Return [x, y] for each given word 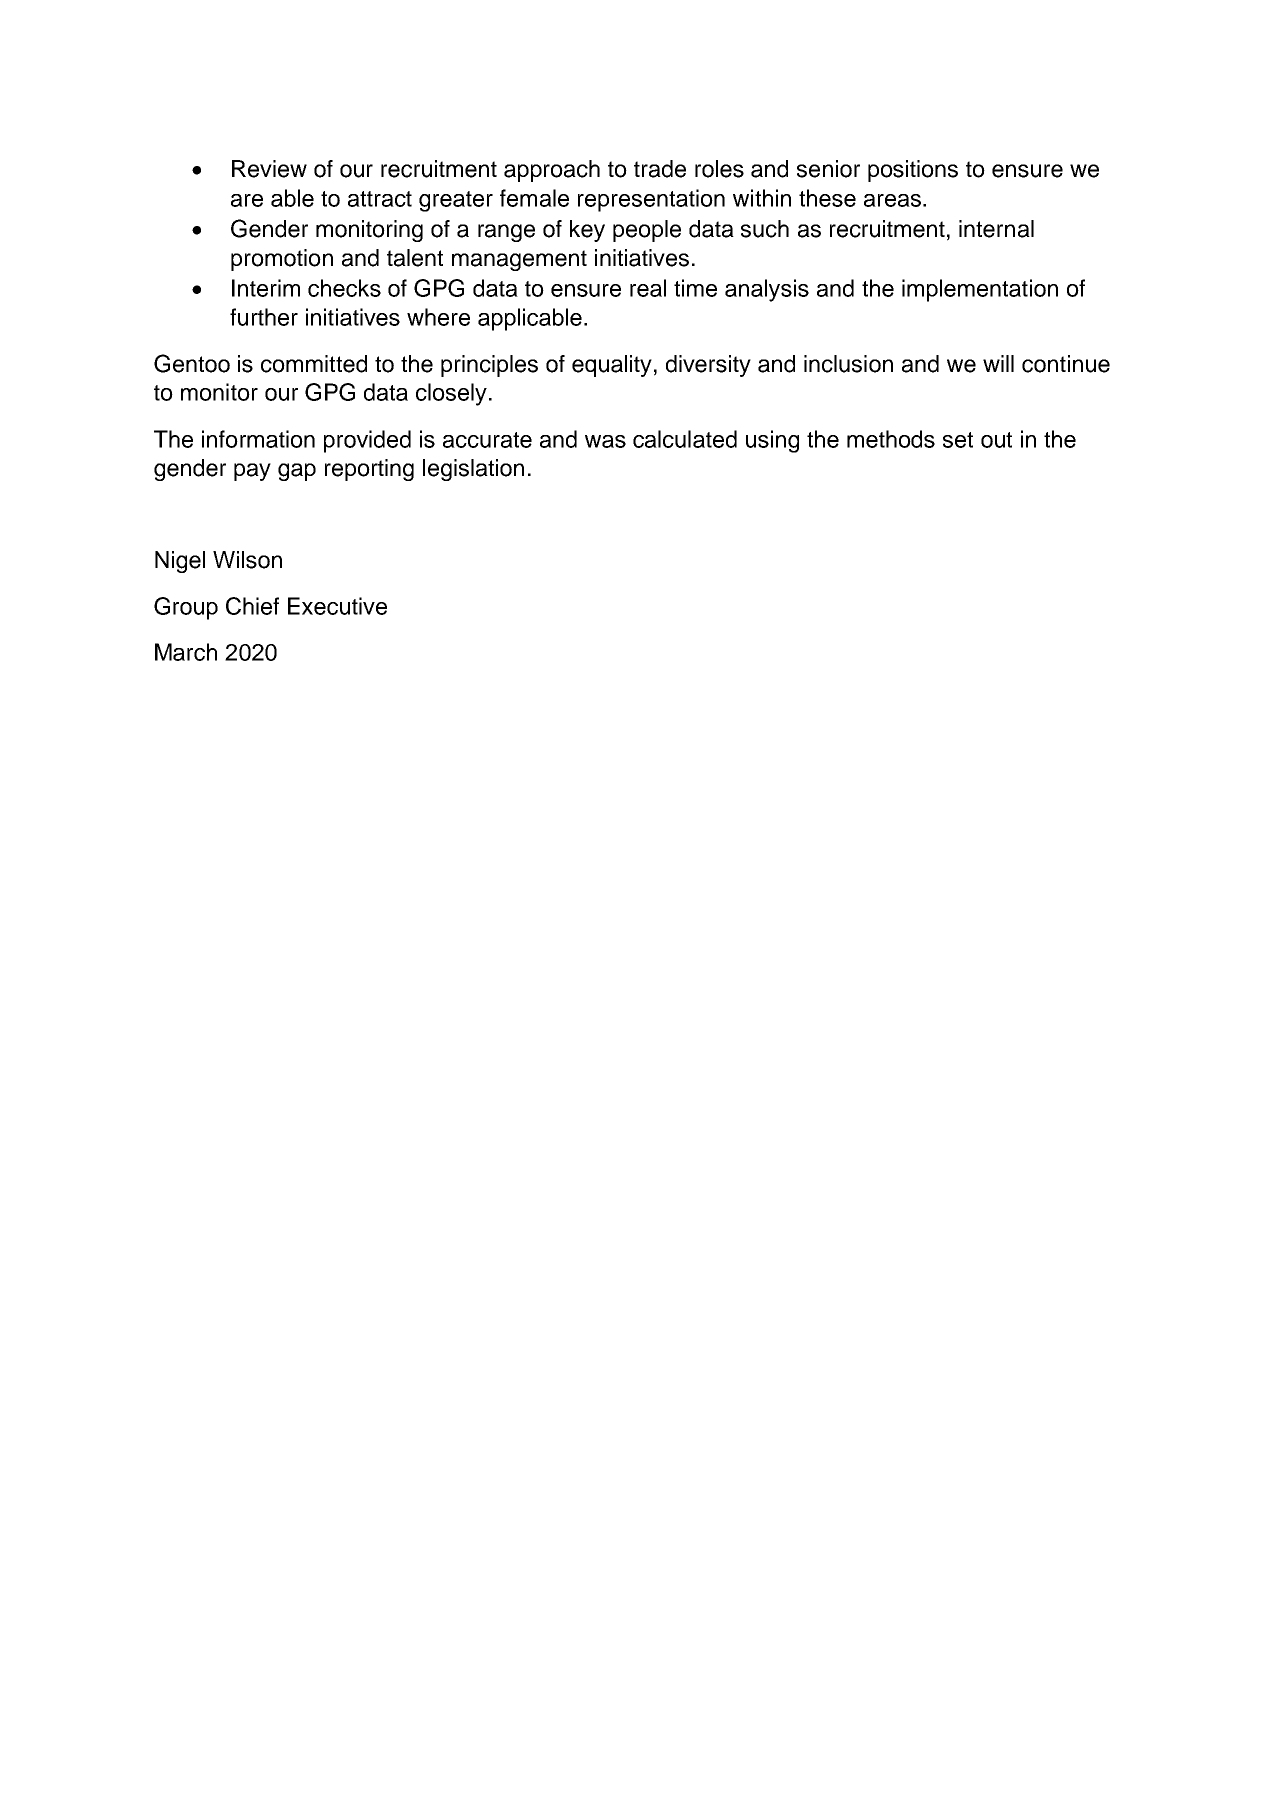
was [605, 441]
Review [269, 169]
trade [660, 169]
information [258, 439]
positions [913, 171]
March [186, 652]
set [958, 440]
